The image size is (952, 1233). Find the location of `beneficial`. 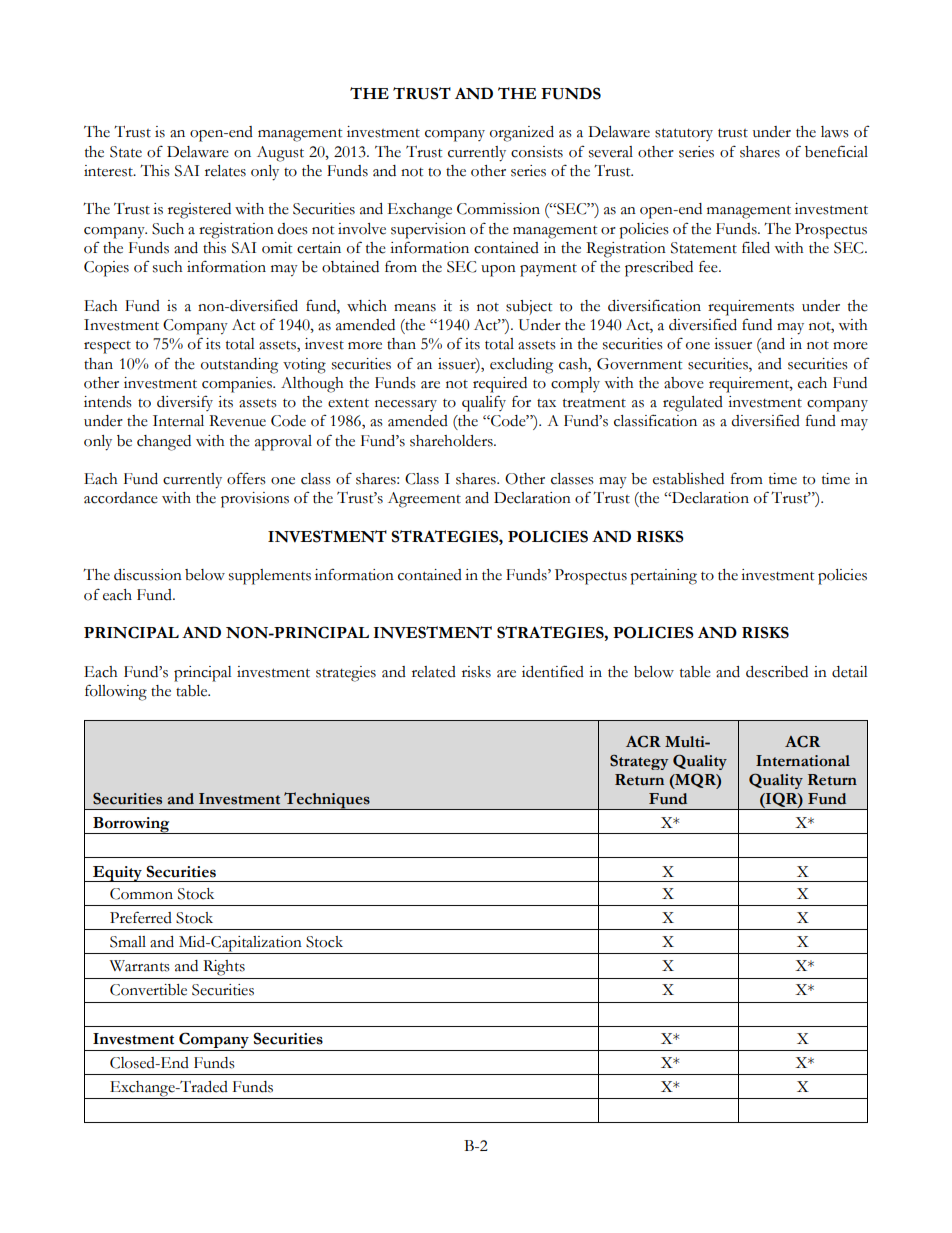

beneficial is located at coordinates (836, 151).
